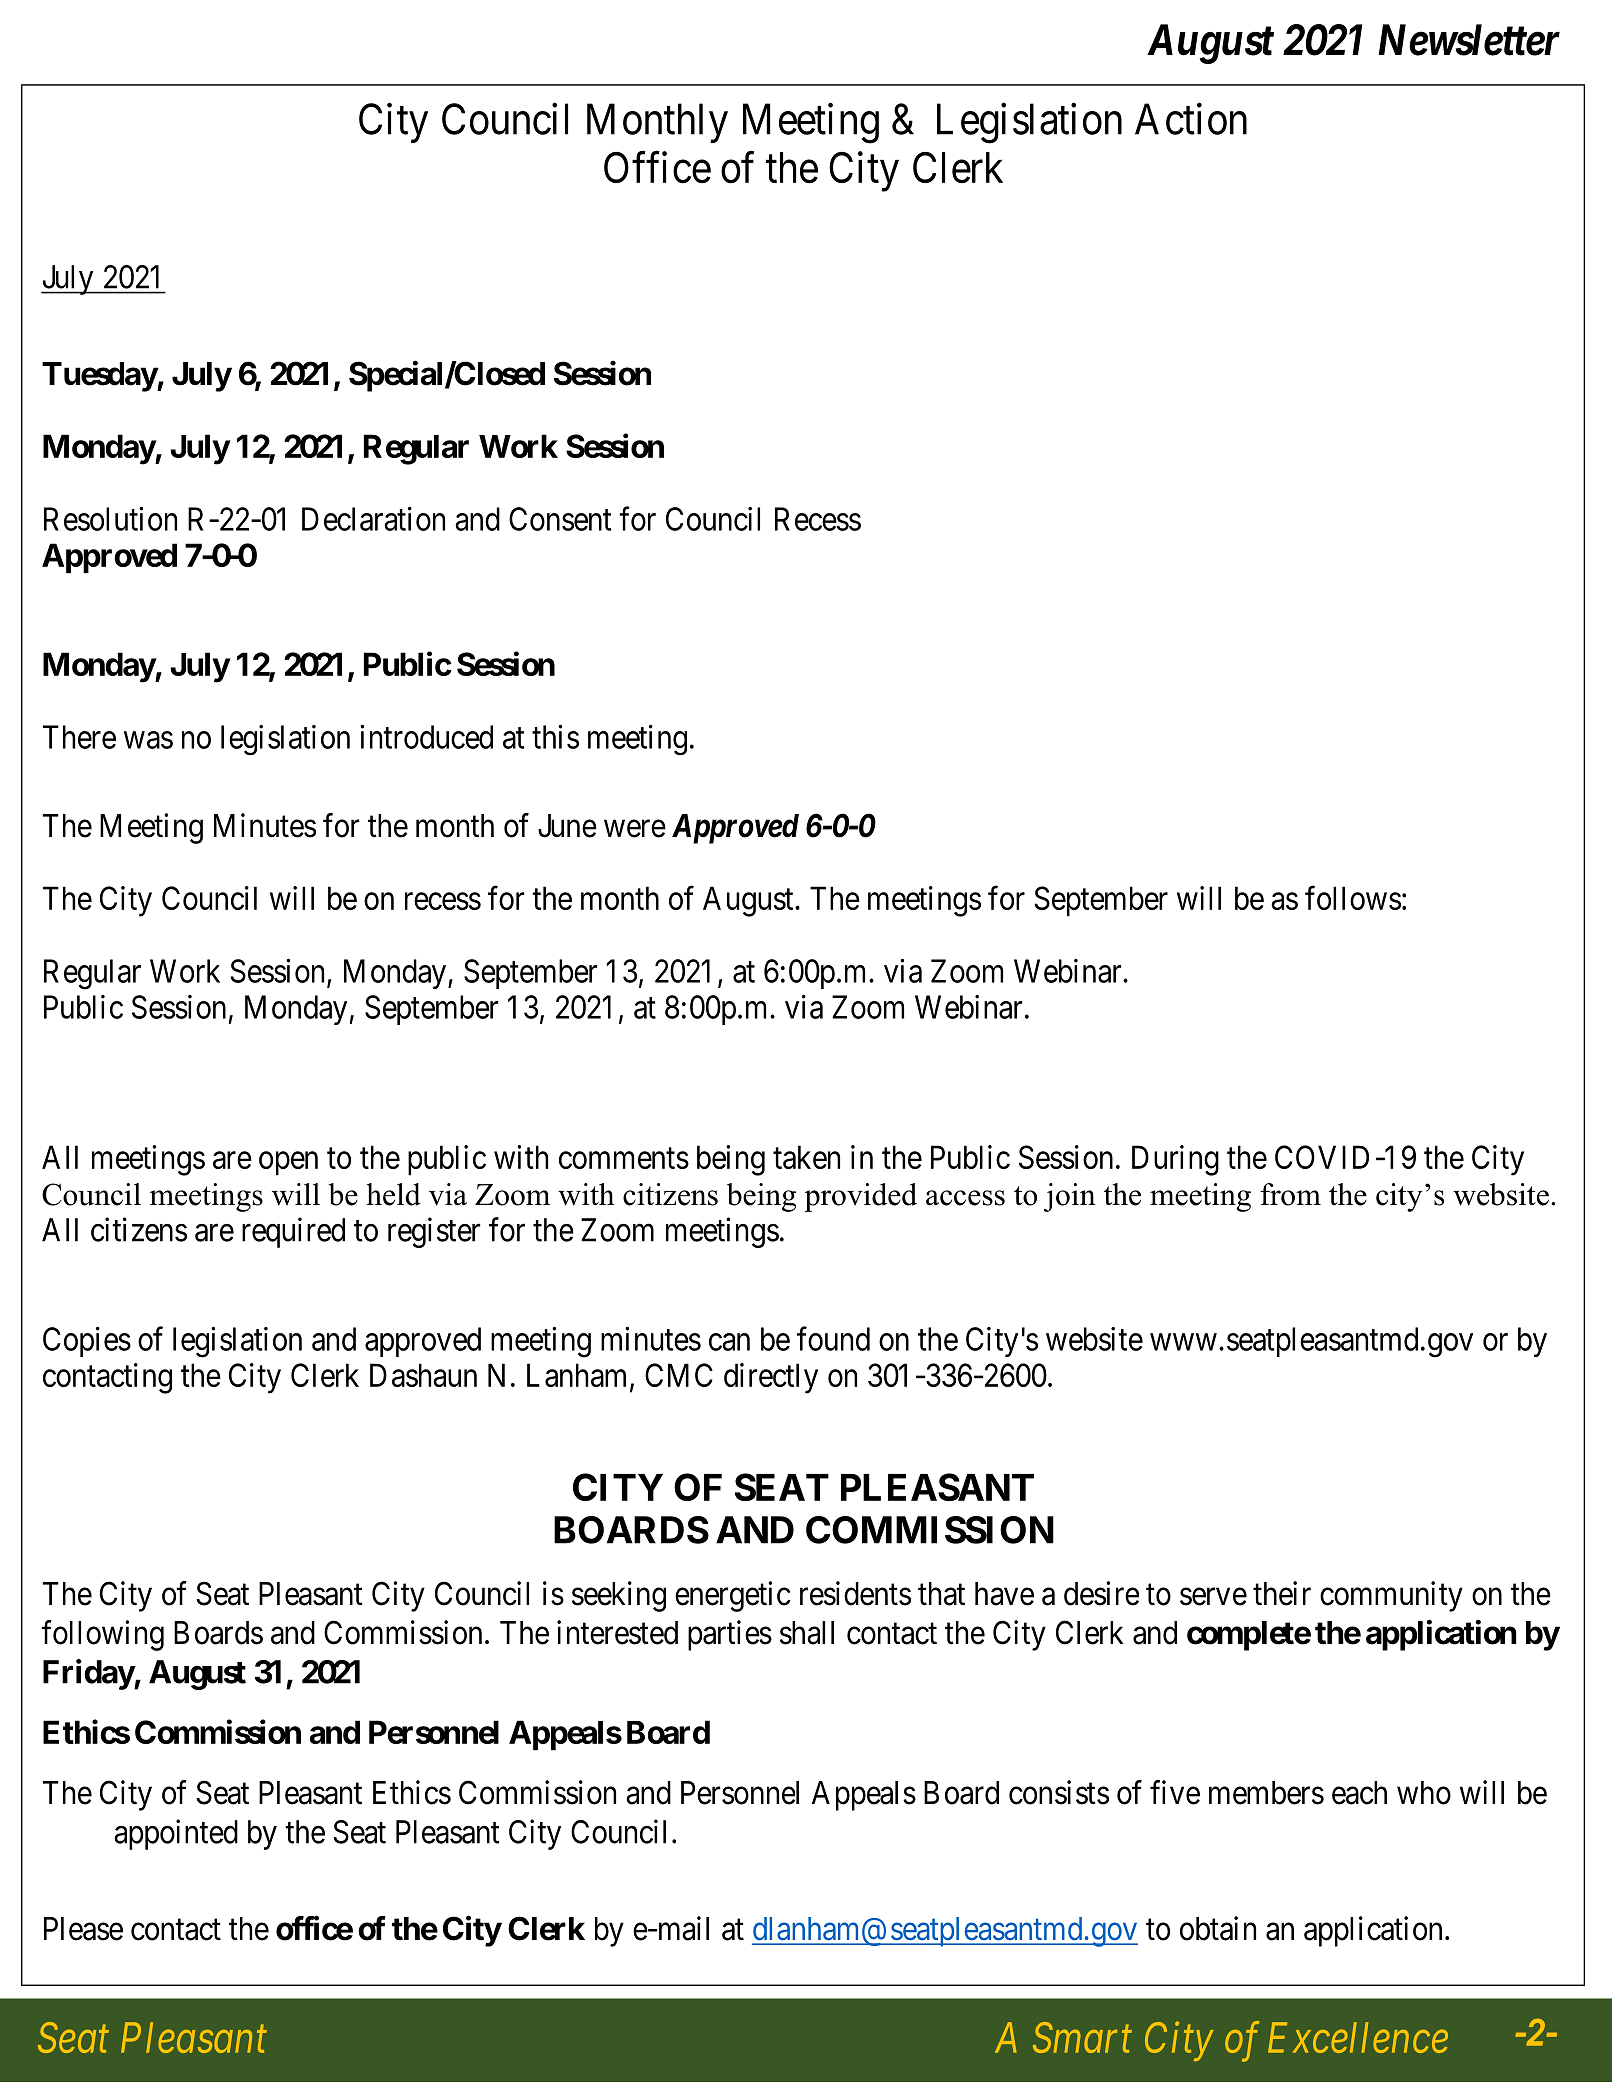 This screenshot has height=2086, width=1612. What do you see at coordinates (1469, 40) in the screenshot?
I see `Newsletter` at bounding box center [1469, 40].
